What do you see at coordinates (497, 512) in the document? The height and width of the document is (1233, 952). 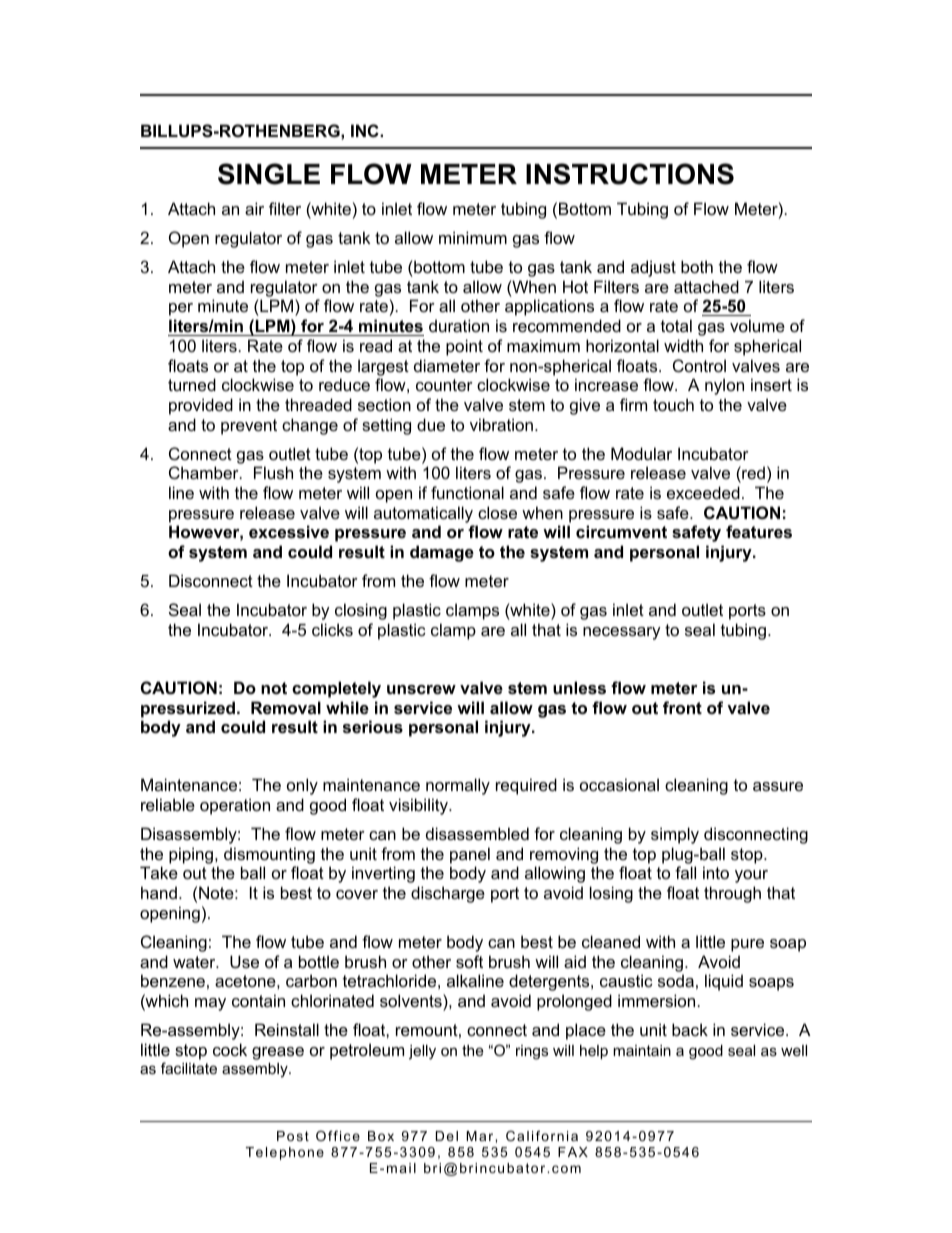 I see `close` at bounding box center [497, 512].
